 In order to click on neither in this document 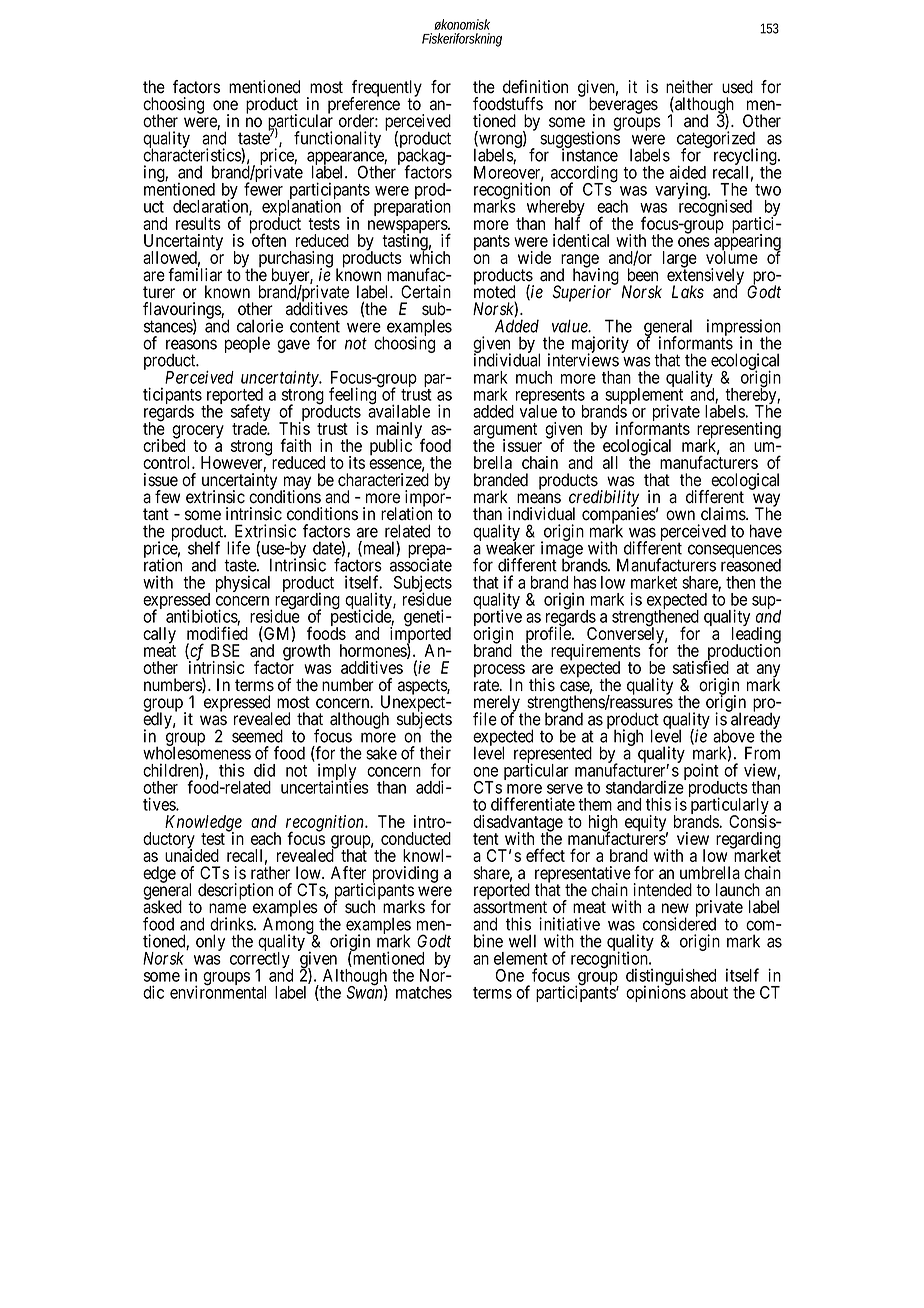, I will do `click(689, 87)`.
